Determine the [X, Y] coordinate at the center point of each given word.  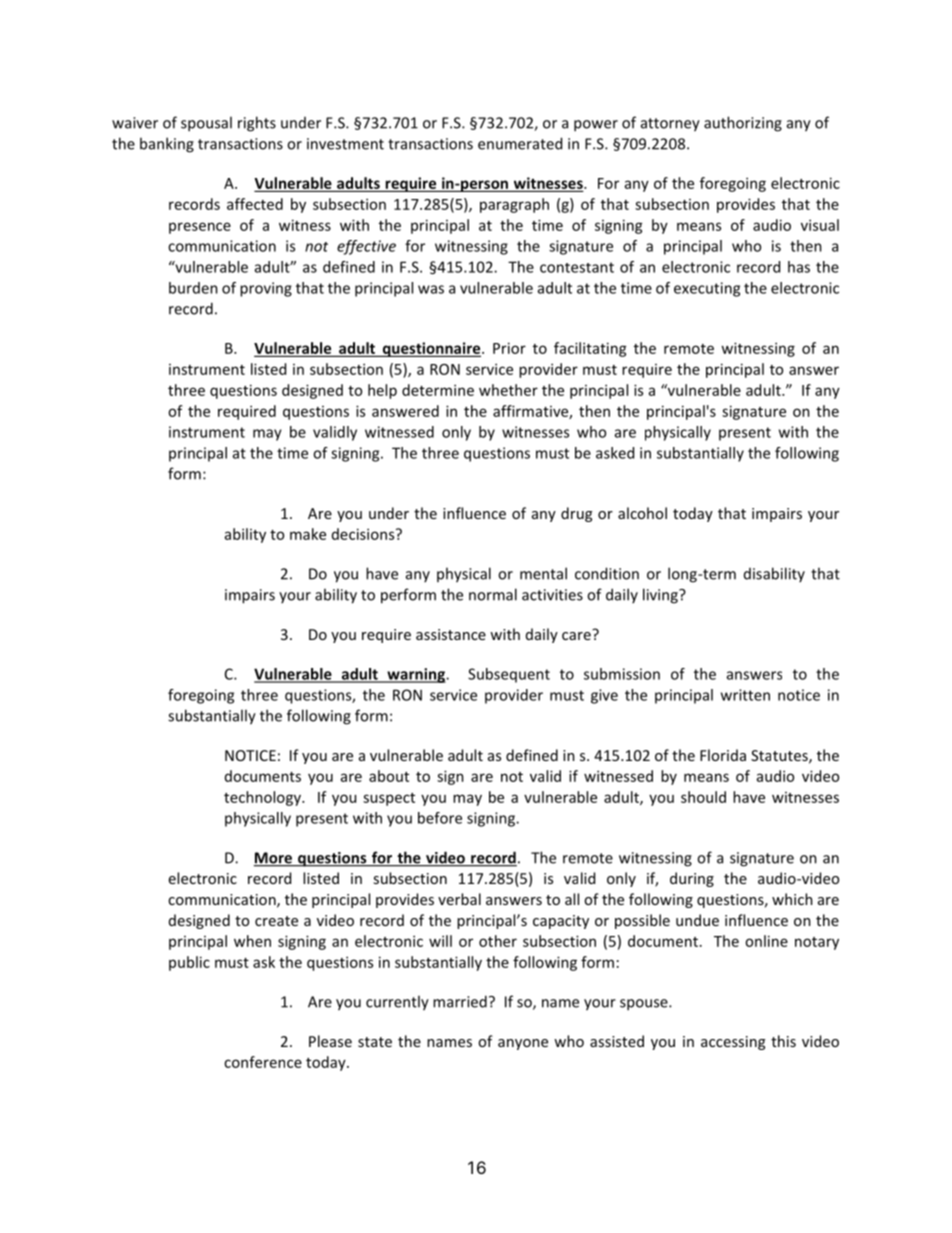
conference [263, 1062]
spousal [206, 124]
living [661, 596]
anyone [523, 1044]
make [308, 534]
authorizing [743, 124]
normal [493, 594]
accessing [733, 1043]
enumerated [520, 143]
